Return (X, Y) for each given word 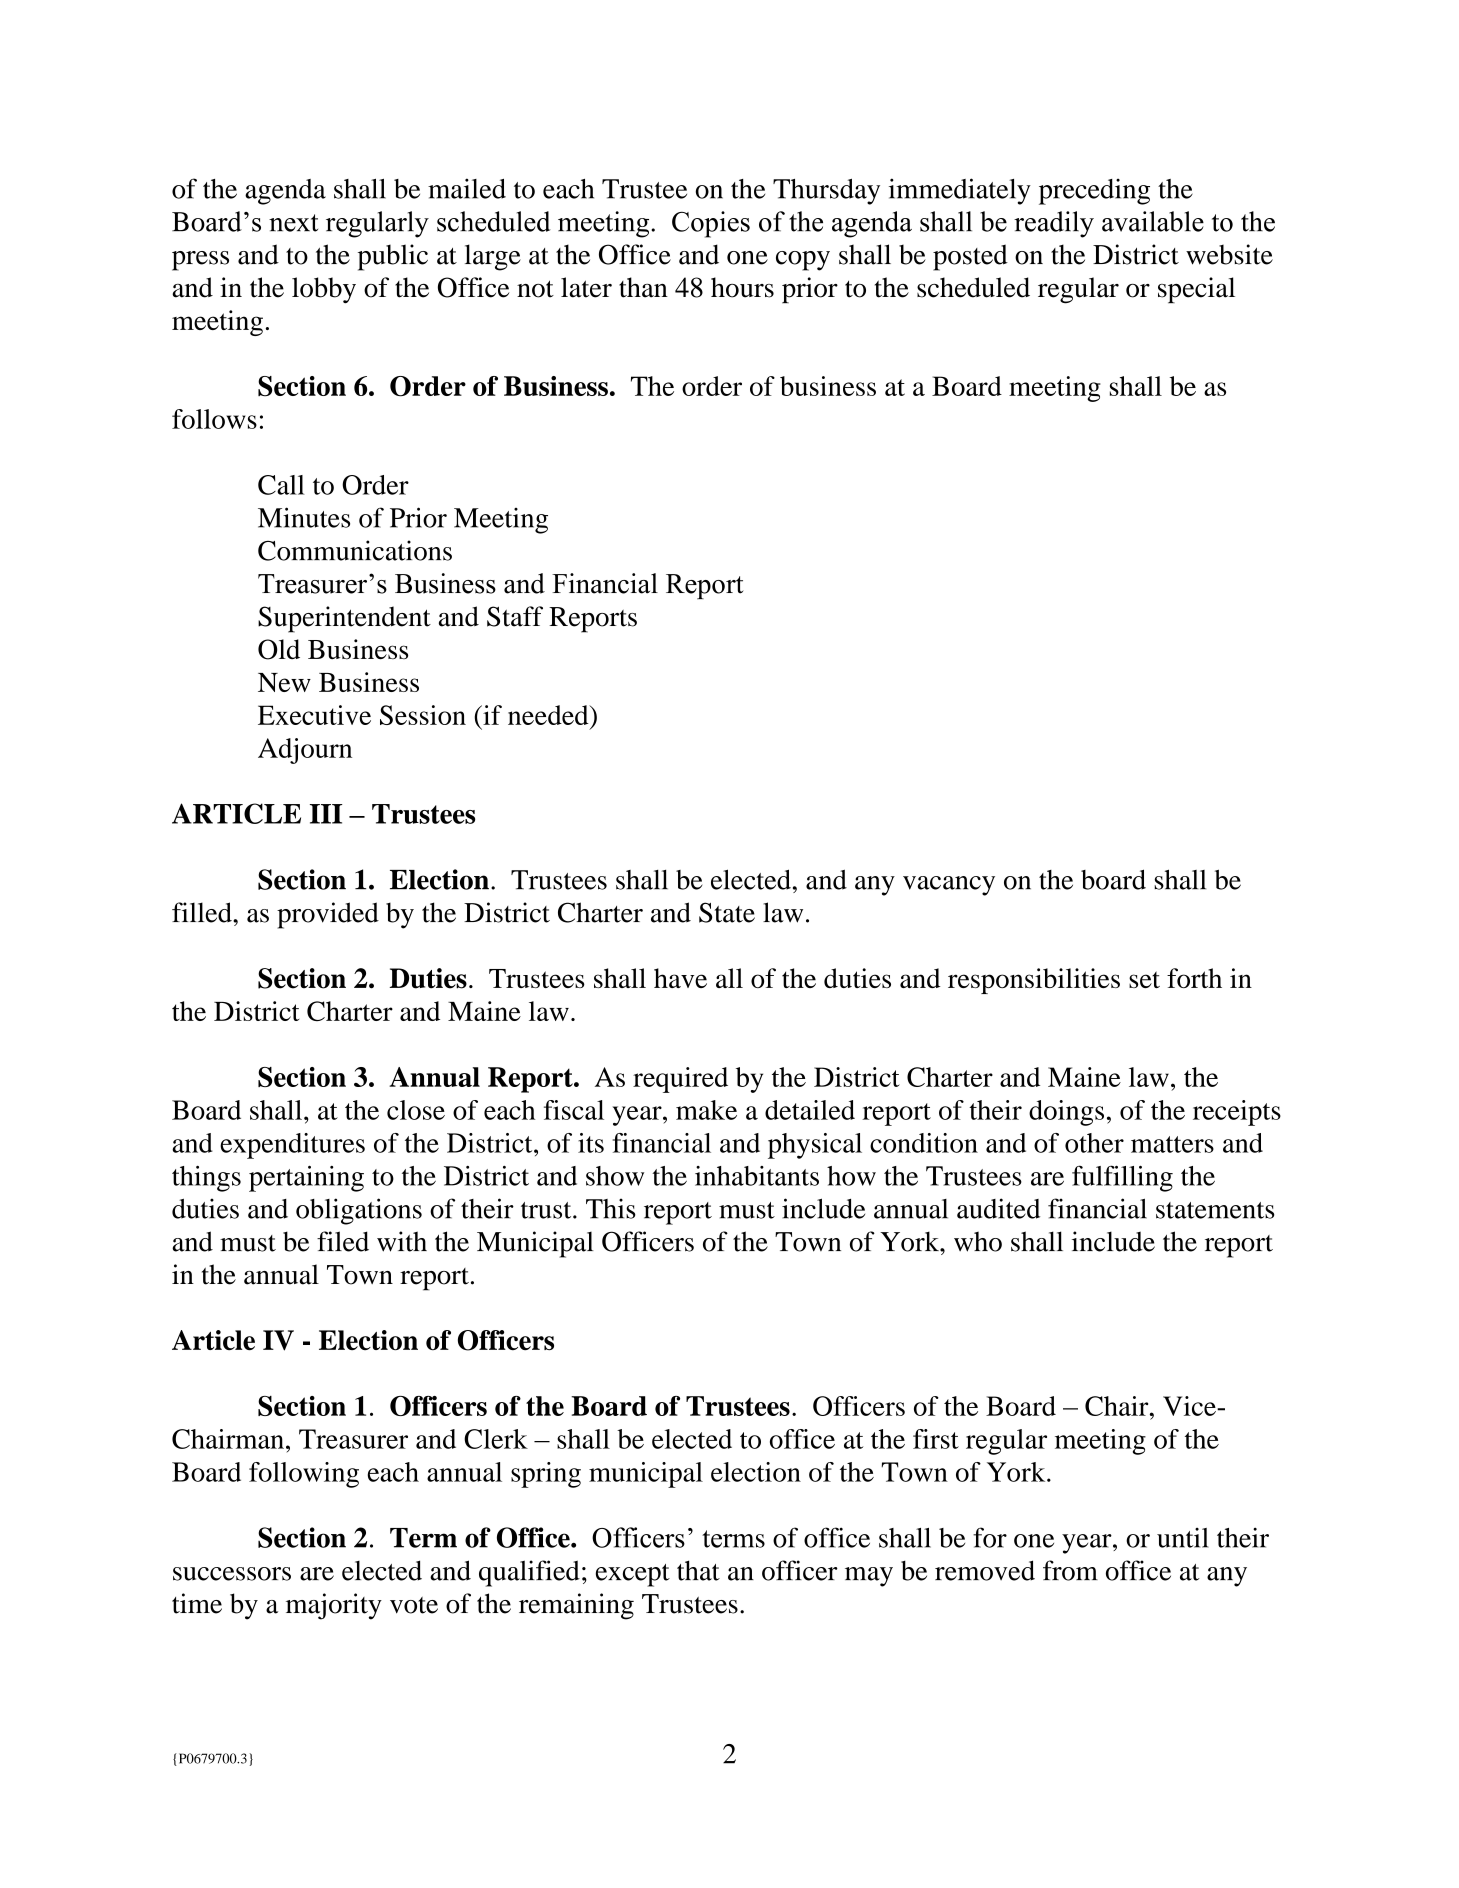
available (1153, 221)
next (293, 223)
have (680, 978)
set (1144, 979)
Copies (711, 224)
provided (328, 915)
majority (334, 1606)
